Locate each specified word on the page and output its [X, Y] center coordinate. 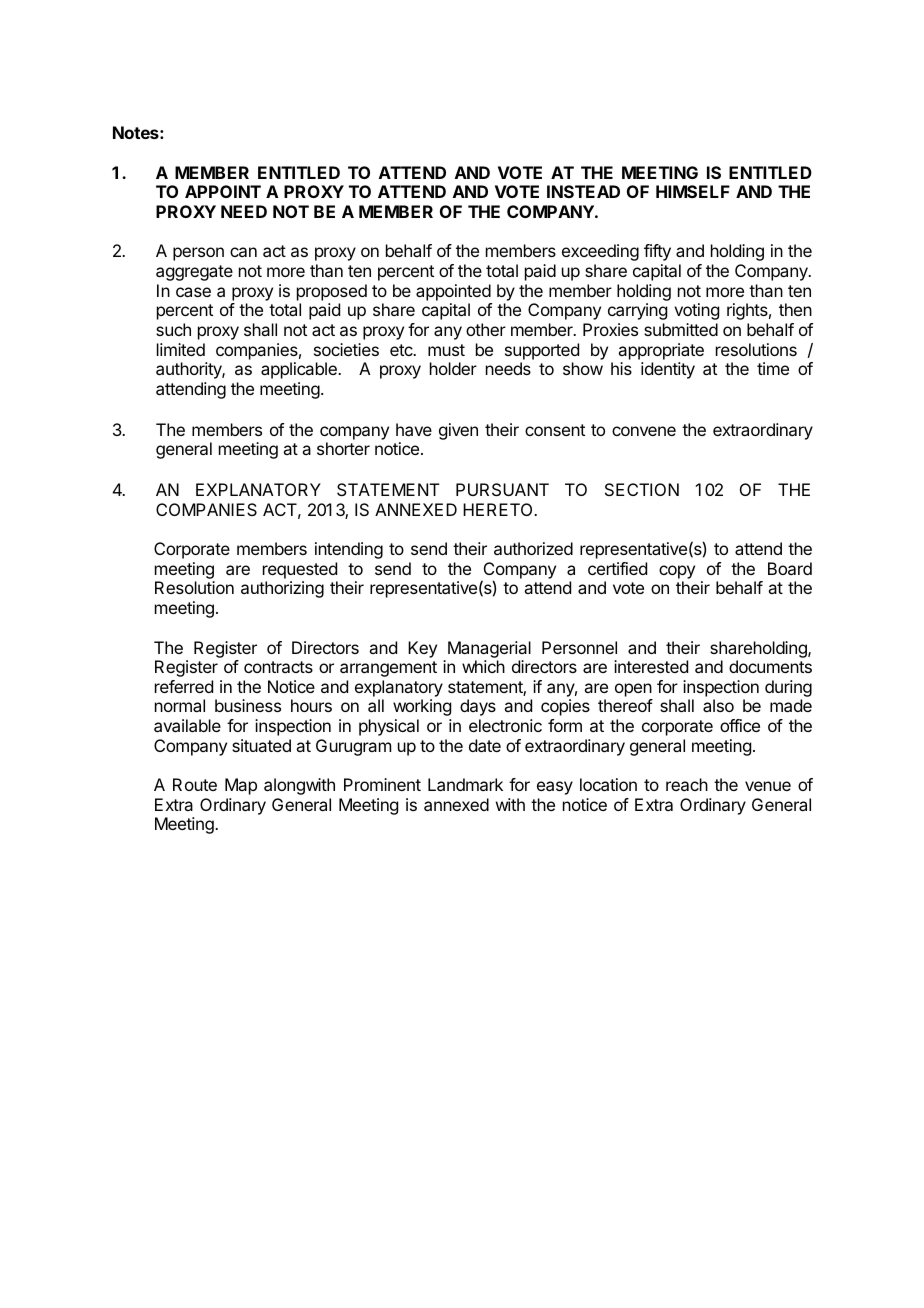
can [243, 252]
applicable [300, 370]
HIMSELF [693, 191]
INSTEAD [583, 191]
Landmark [465, 784]
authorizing [282, 589]
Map [241, 786]
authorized [533, 548]
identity [668, 370]
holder [453, 368]
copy [677, 573]
